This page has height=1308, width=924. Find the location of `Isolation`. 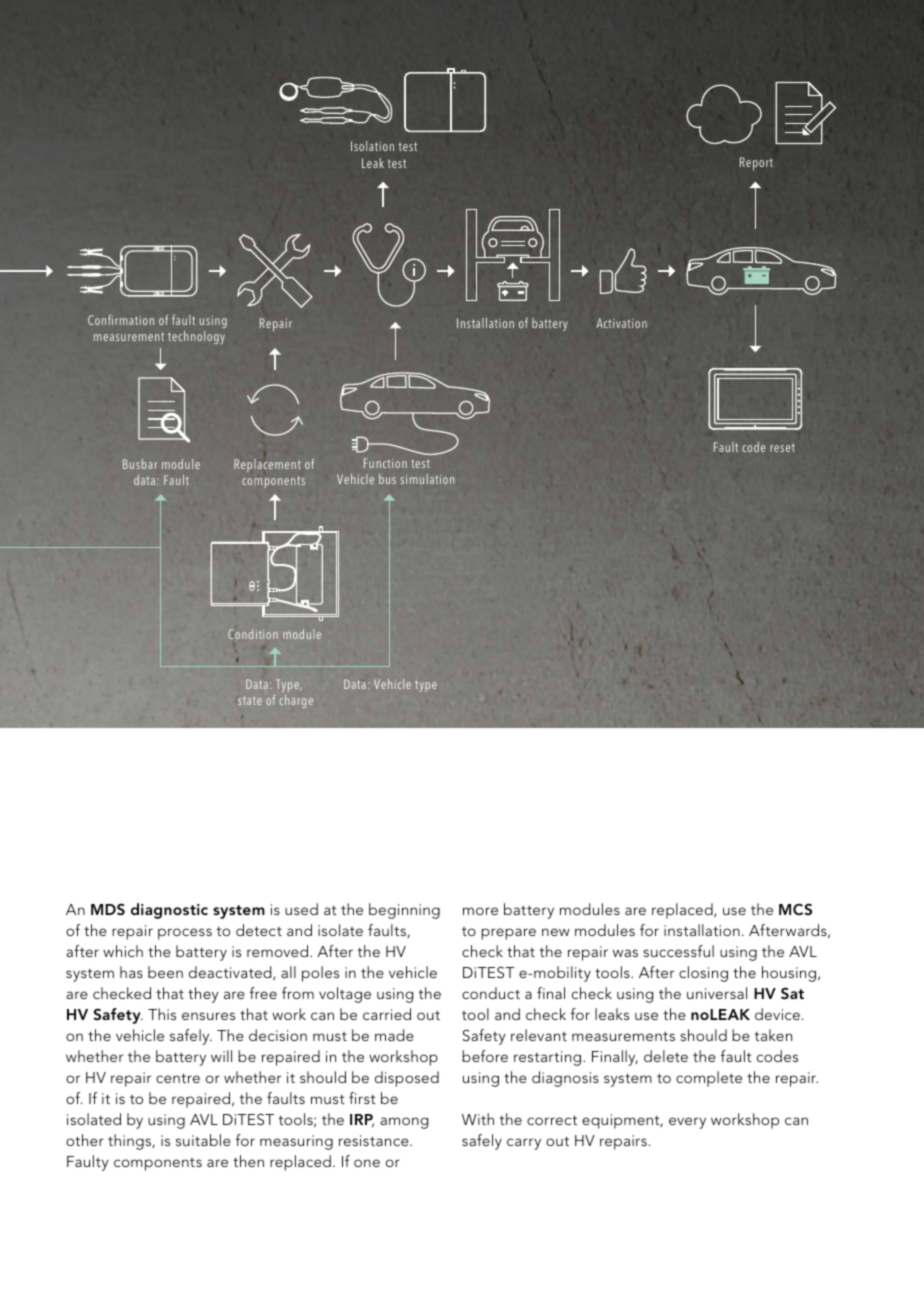

Isolation is located at coordinates (372, 146).
